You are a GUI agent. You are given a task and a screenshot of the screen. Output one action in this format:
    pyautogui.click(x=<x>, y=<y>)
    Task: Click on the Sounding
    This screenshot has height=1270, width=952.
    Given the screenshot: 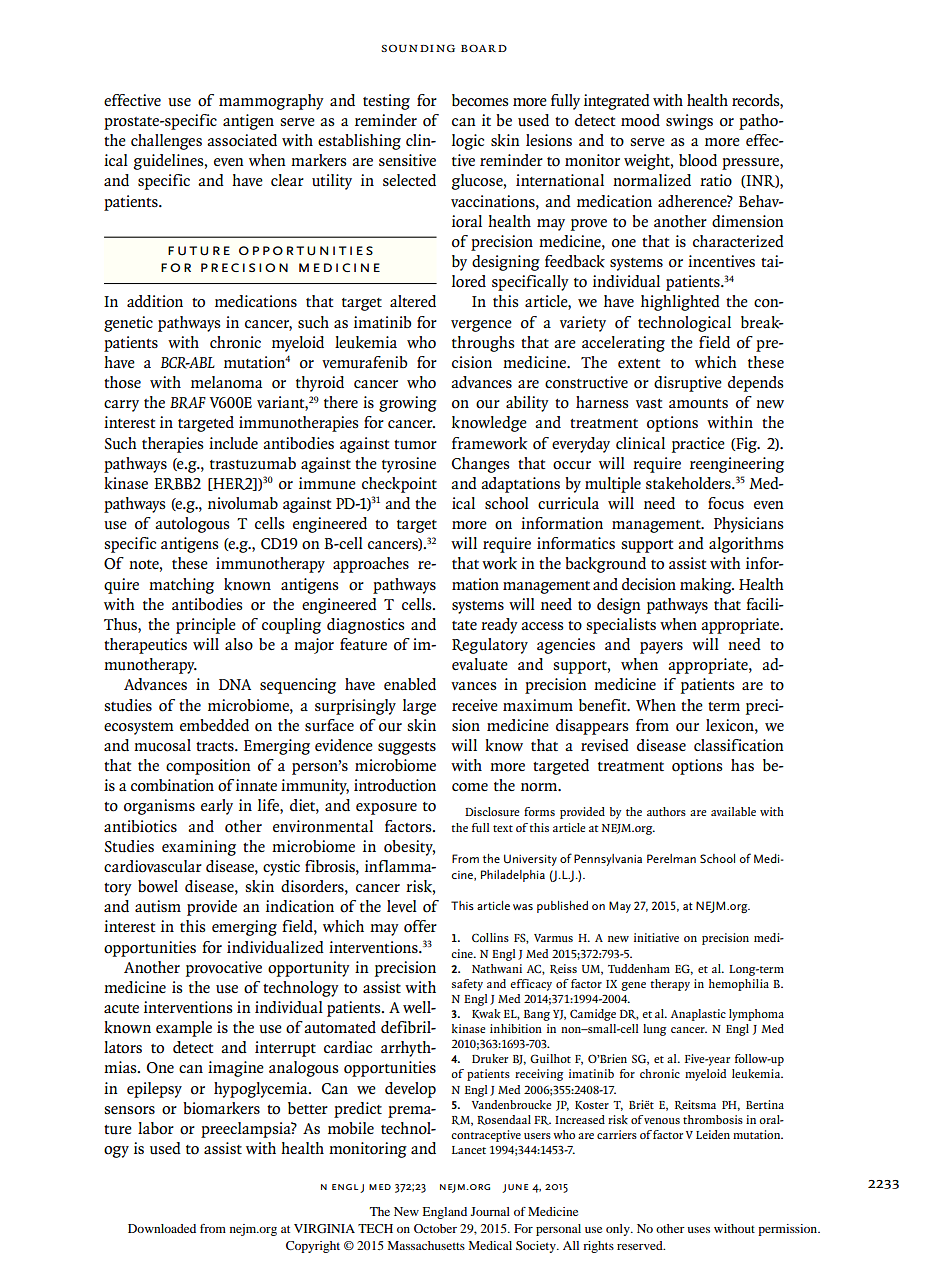 What is the action you would take?
    pyautogui.click(x=418, y=48)
